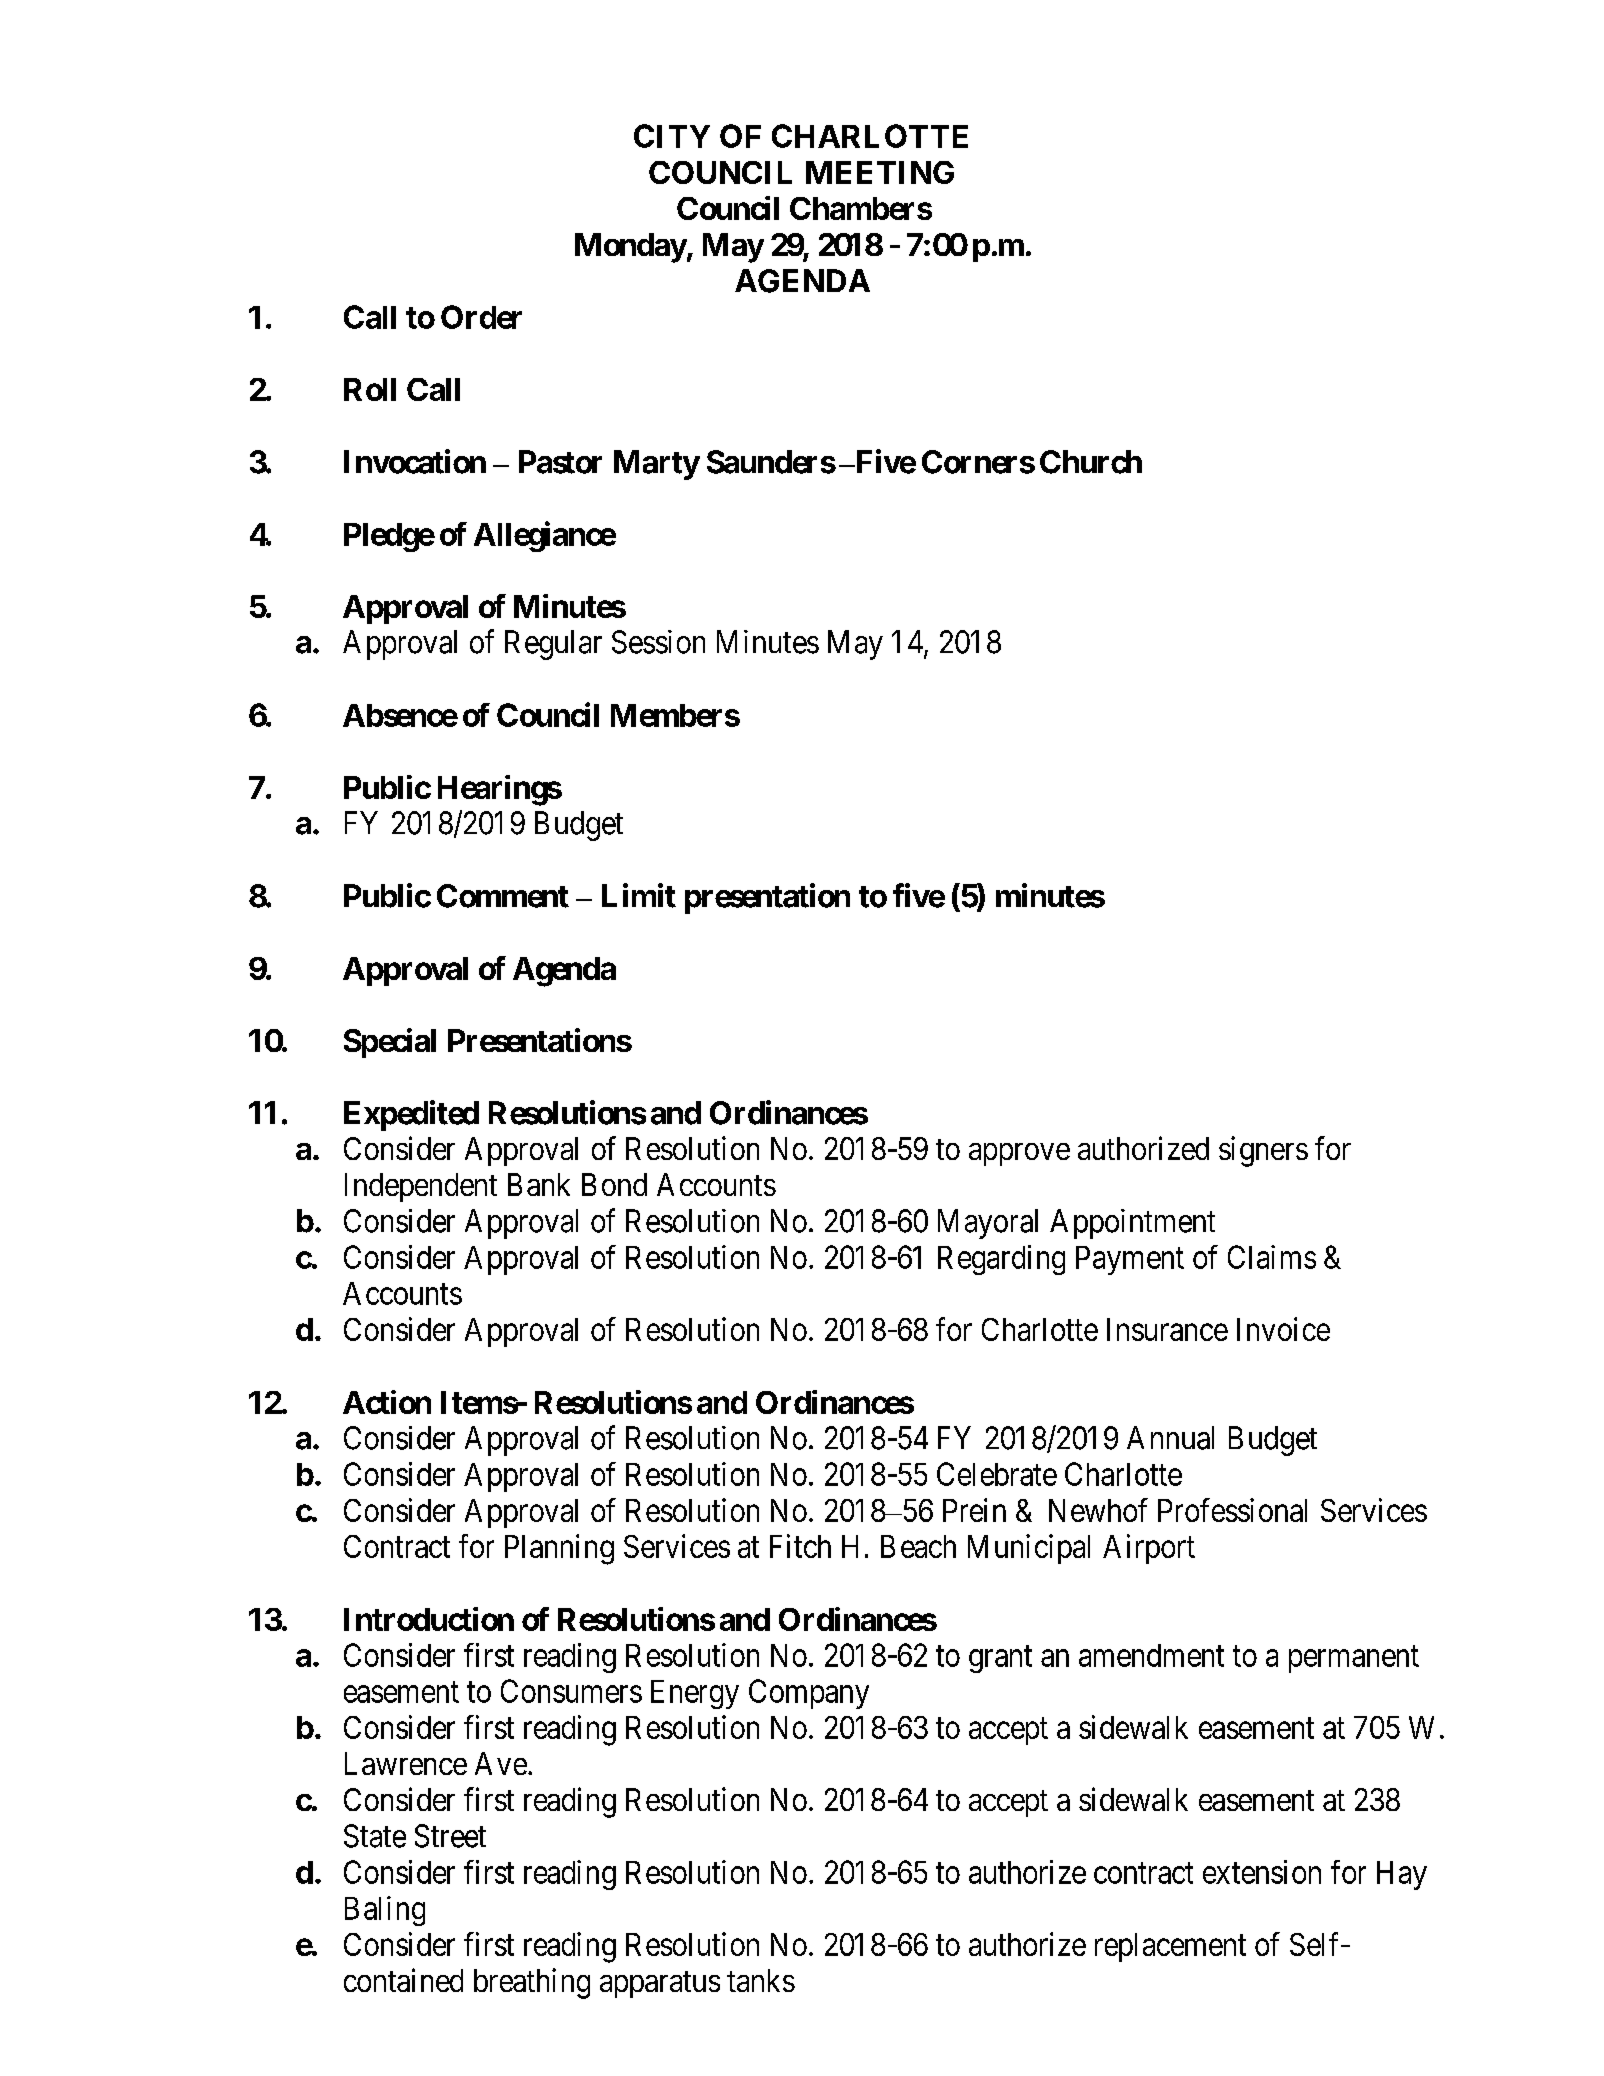 Image resolution: width=1604 pixels, height=2076 pixels. What do you see at coordinates (481, 317) in the screenshot?
I see `Order` at bounding box center [481, 317].
